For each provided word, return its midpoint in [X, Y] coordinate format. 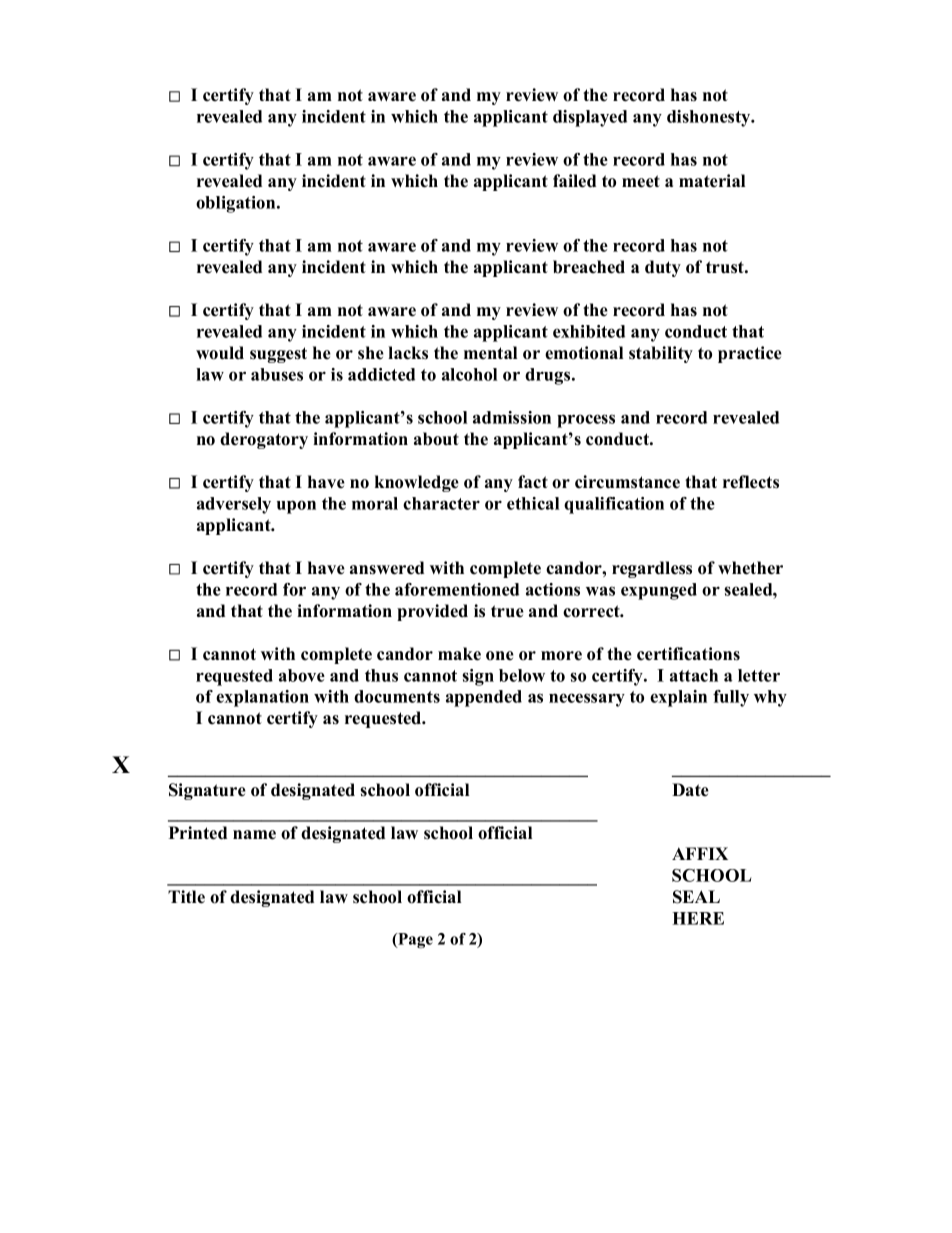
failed [574, 181]
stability [661, 354]
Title [186, 897]
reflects [751, 482]
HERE [698, 918]
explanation [262, 698]
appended [484, 698]
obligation [237, 204]
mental [490, 353]
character [441, 503]
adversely [234, 505]
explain [678, 698]
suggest [278, 355]
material [712, 181]
